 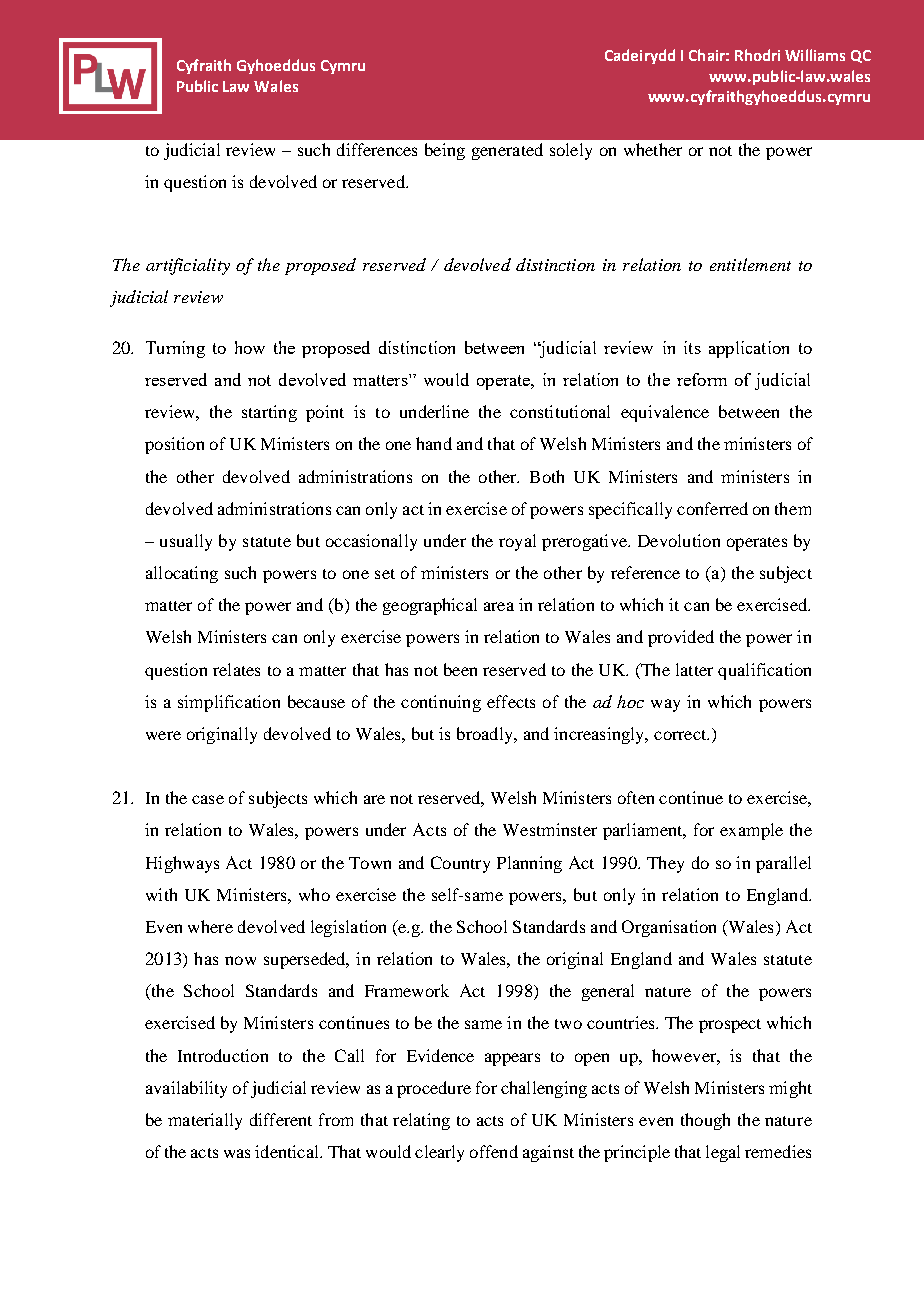 What do you see at coordinates (815, 55) in the screenshot?
I see `Williams` at bounding box center [815, 55].
